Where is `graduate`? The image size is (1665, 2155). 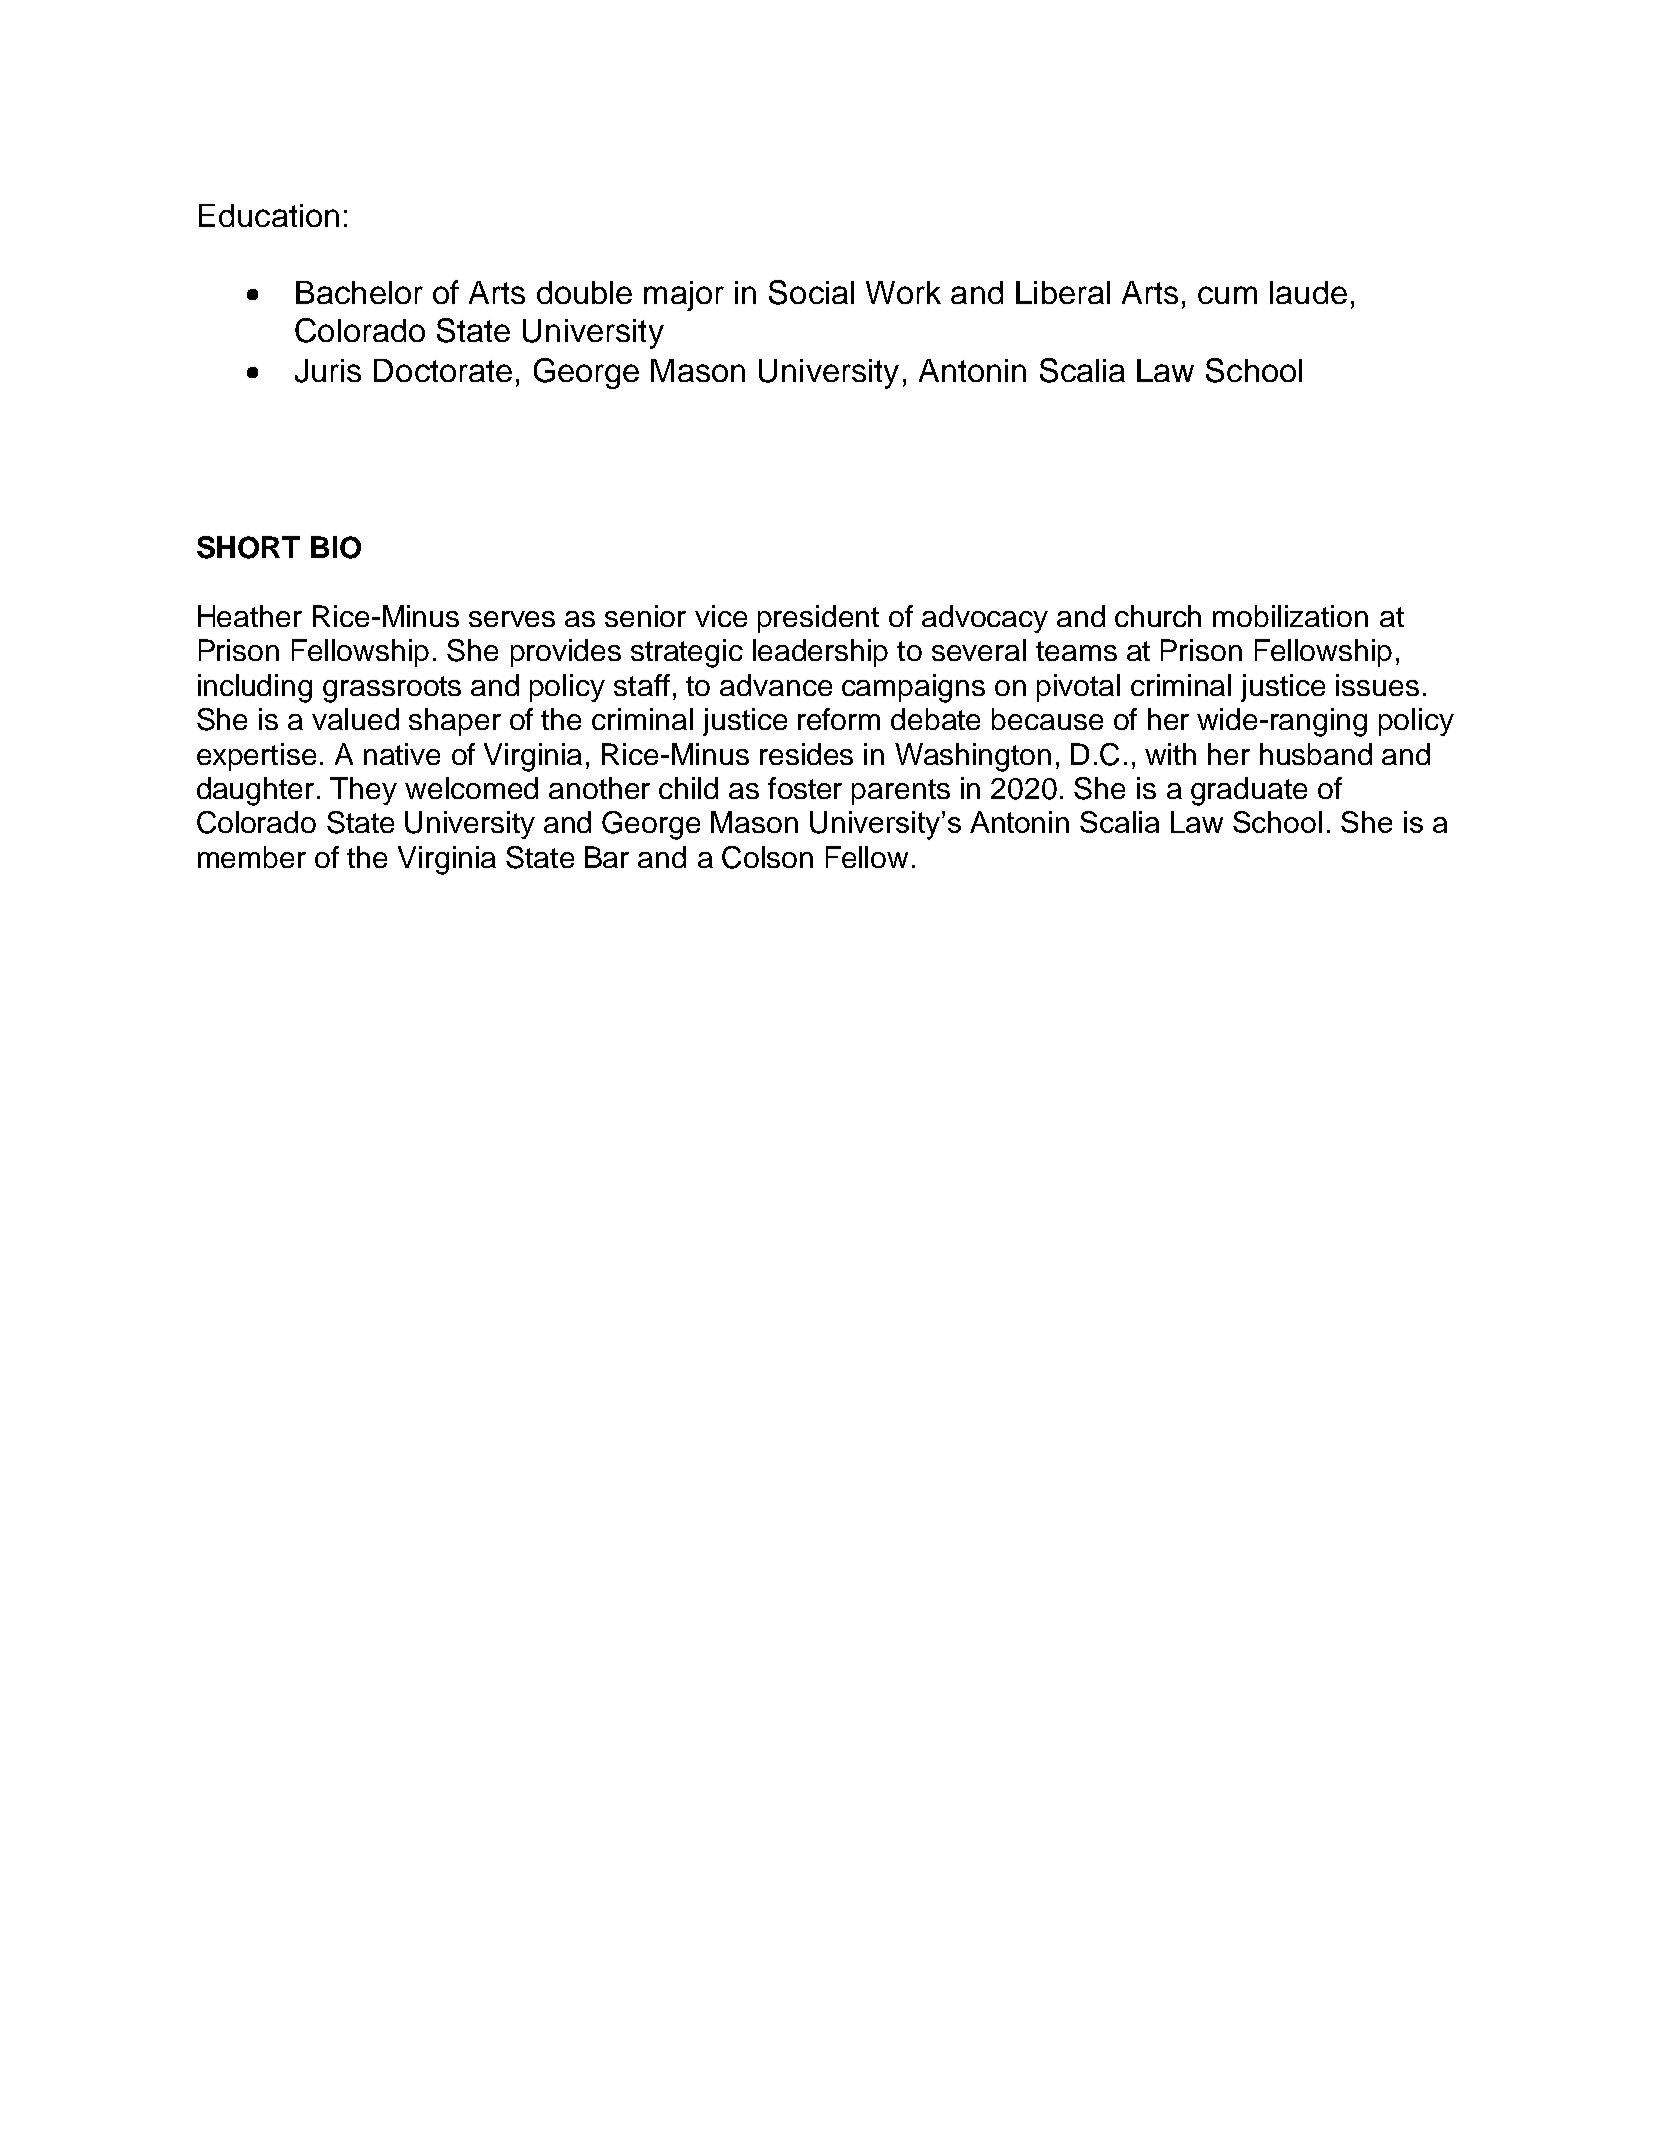
graduate is located at coordinates (1249, 791).
